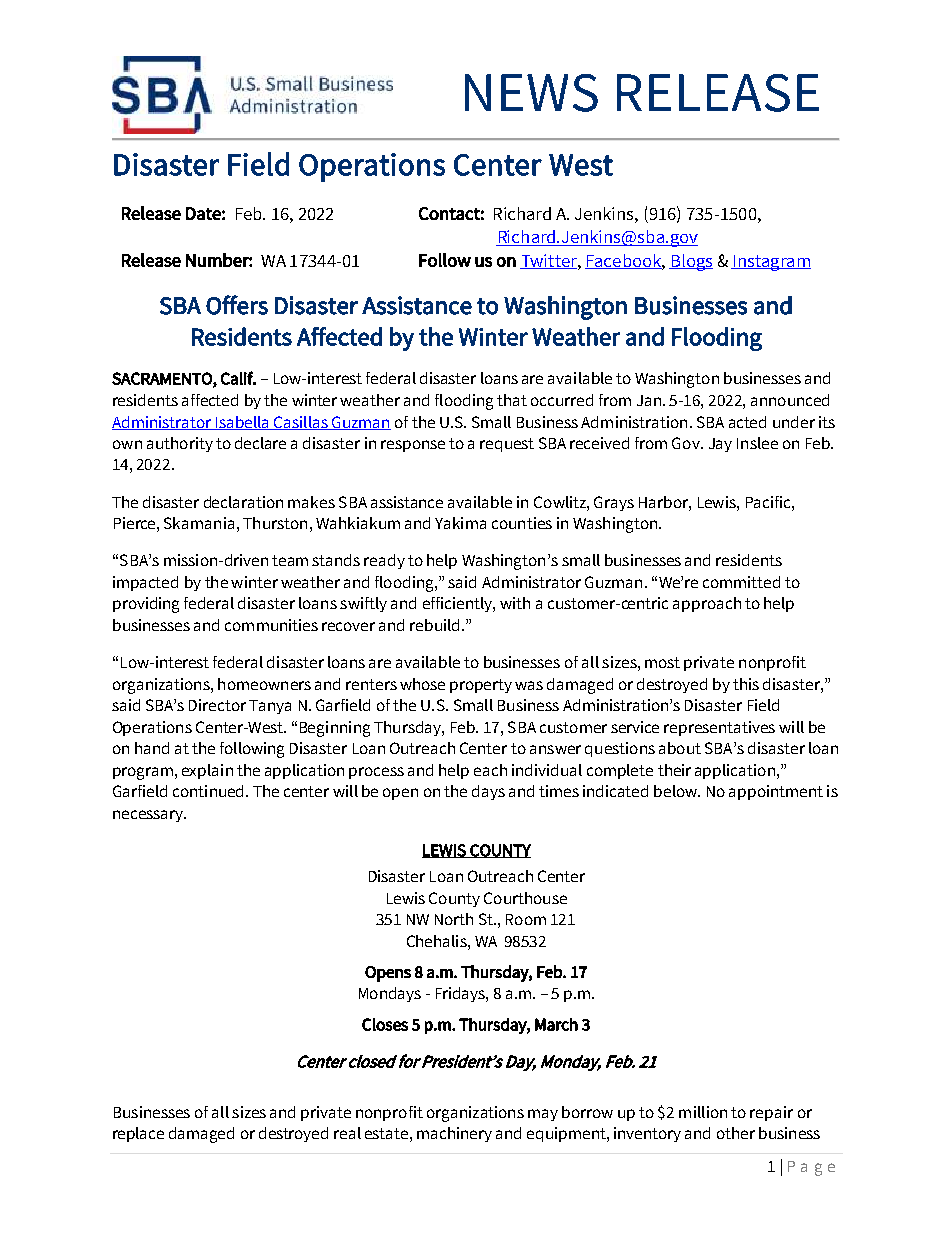 This document has height=1233, width=952. I want to click on appointment, so click(776, 792).
